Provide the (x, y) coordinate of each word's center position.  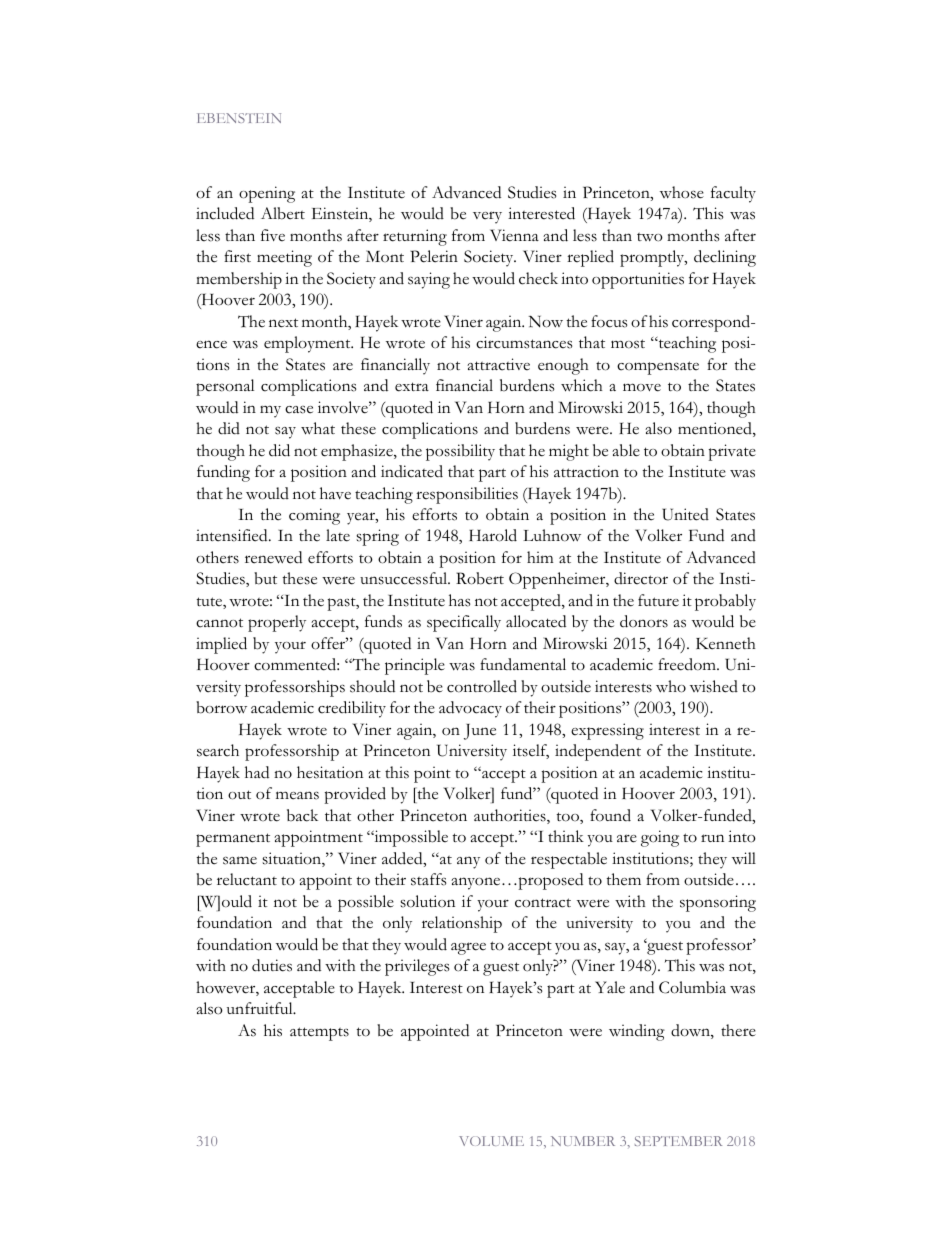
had (257, 772)
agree (468, 948)
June (480, 732)
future (658, 600)
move (642, 387)
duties (272, 965)
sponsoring (718, 903)
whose (682, 192)
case (299, 410)
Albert (283, 213)
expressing (607, 731)
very (487, 217)
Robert (480, 578)
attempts (319, 1034)
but (265, 578)
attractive (498, 364)
